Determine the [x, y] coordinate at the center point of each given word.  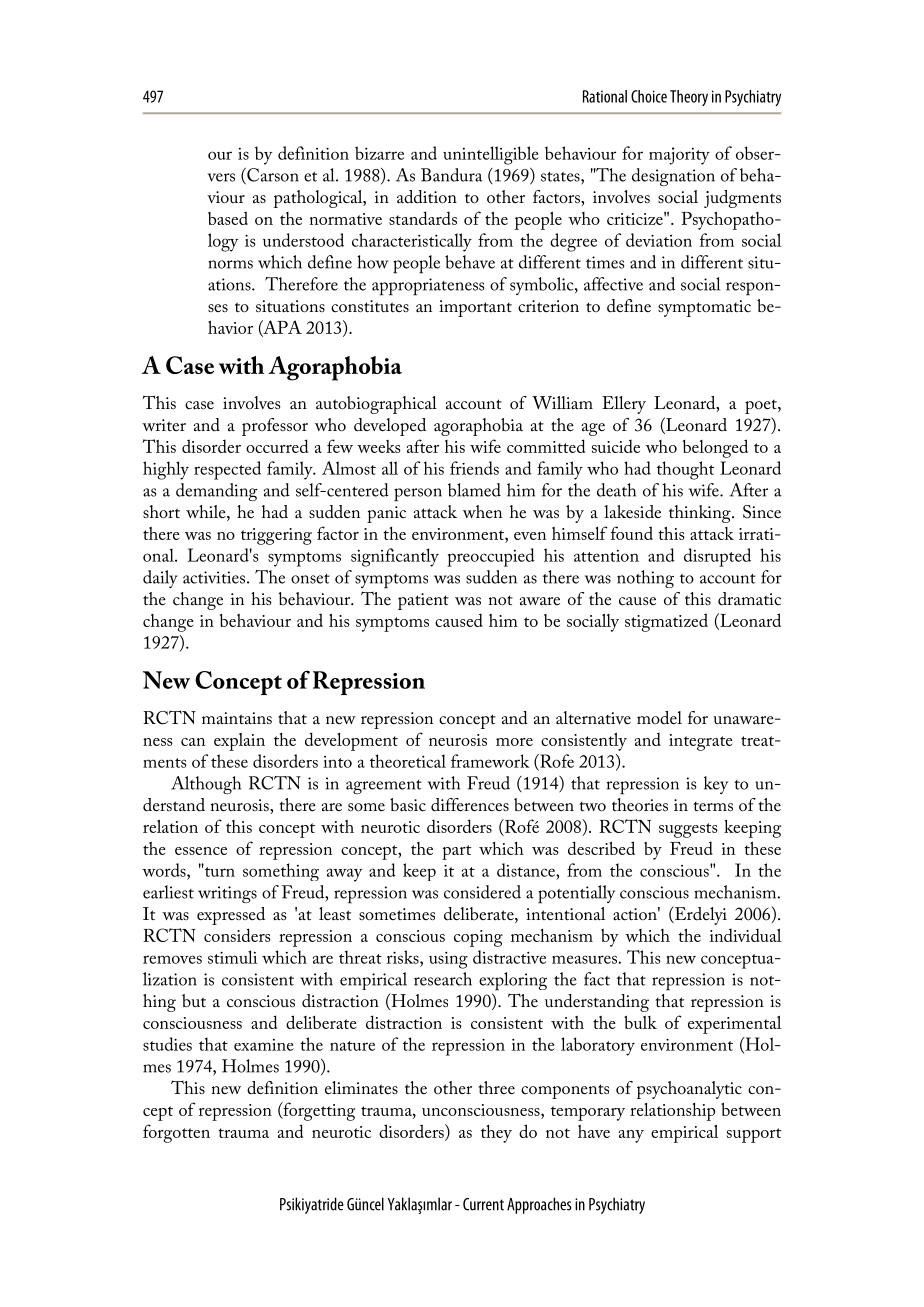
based [228, 218]
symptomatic [704, 308]
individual [745, 935]
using [448, 960]
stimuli [232, 957]
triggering [276, 536]
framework [490, 761]
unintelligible [491, 155]
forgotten [176, 1133]
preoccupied [491, 557]
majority [679, 156]
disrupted [717, 557]
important [475, 308]
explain [239, 742]
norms [230, 264]
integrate [701, 742]
